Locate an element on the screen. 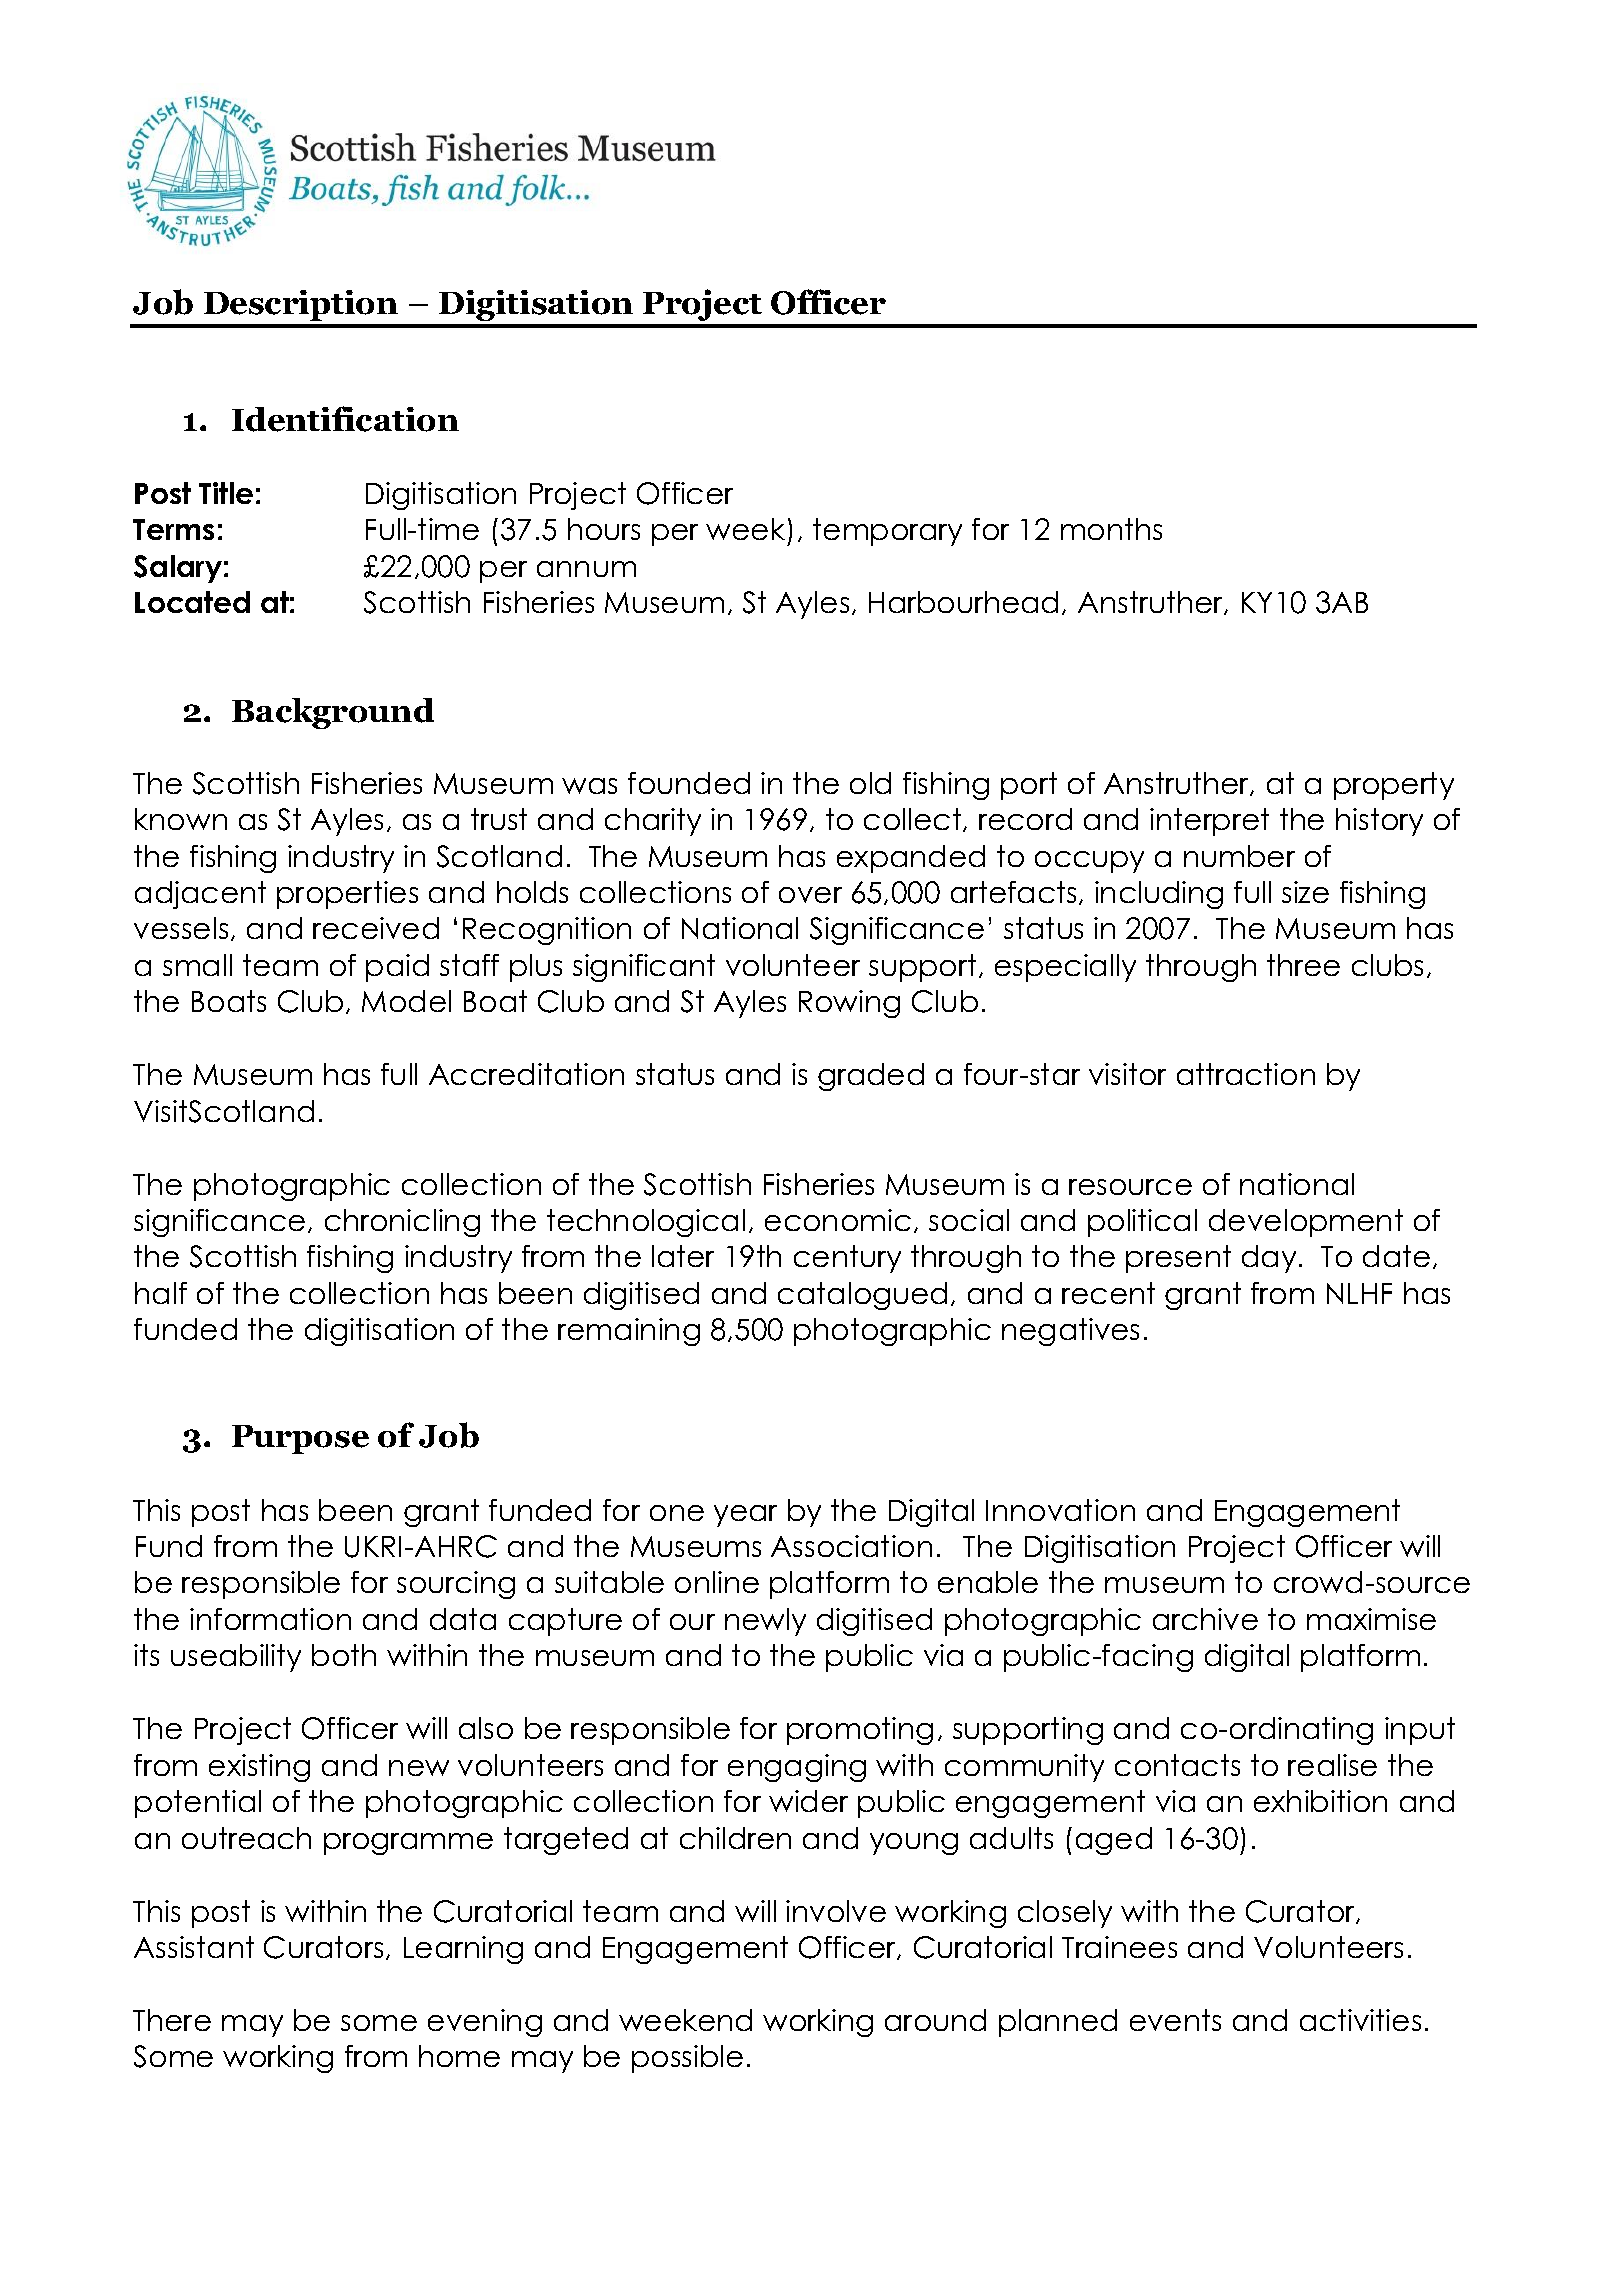 Image resolution: width=1607 pixels, height=2274 pixels. chronicling is located at coordinates (402, 1223).
